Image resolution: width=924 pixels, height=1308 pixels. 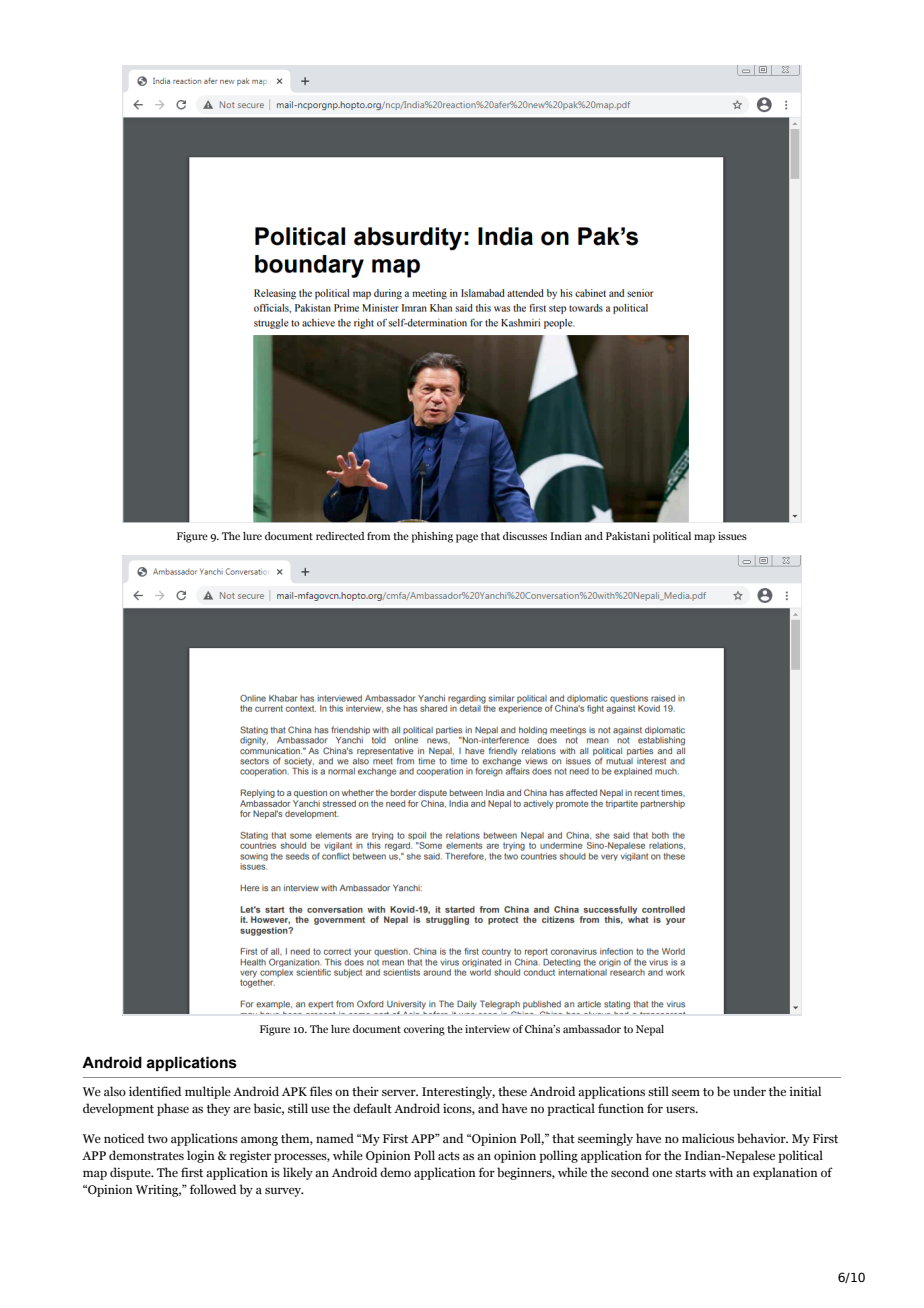 What do you see at coordinates (378, 536) in the document?
I see `from` at bounding box center [378, 536].
